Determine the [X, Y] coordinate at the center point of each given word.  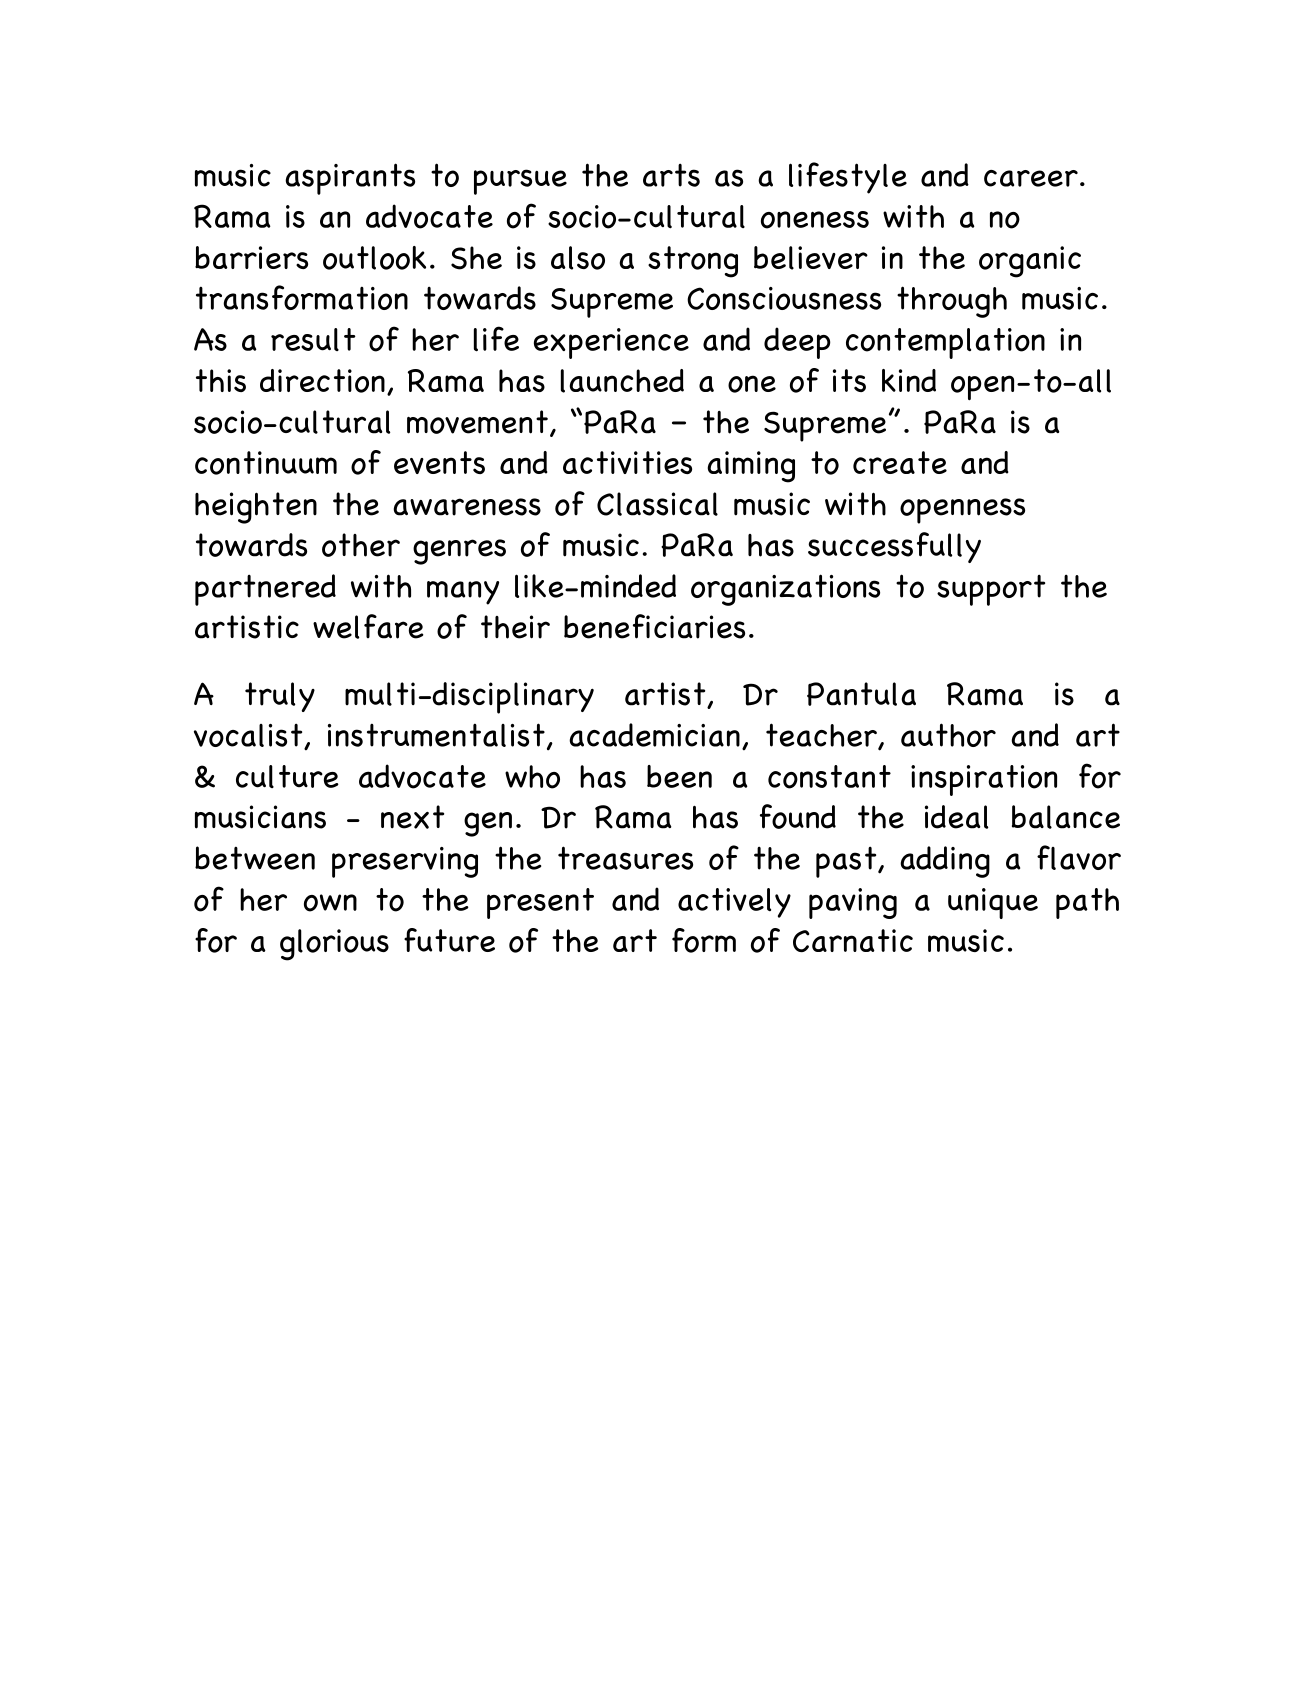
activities [627, 462]
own [330, 903]
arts [671, 175]
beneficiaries [654, 626]
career [1031, 178]
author [948, 735]
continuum [266, 463]
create [900, 462]
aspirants [350, 179]
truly [280, 697]
